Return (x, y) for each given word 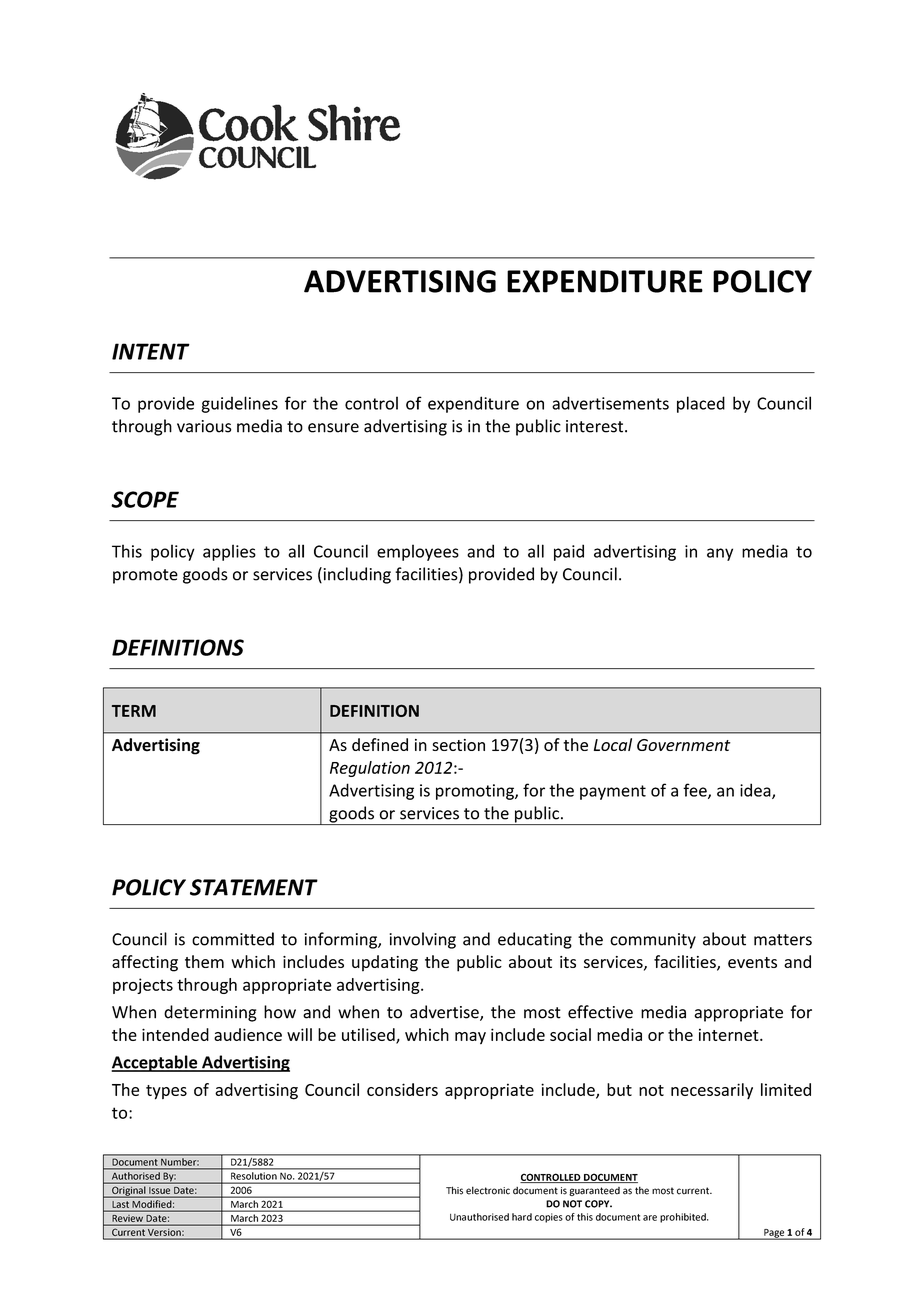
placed (701, 404)
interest (596, 426)
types (166, 1092)
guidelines (239, 404)
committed (233, 939)
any (720, 554)
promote (145, 576)
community (653, 941)
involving (422, 940)
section (458, 745)
